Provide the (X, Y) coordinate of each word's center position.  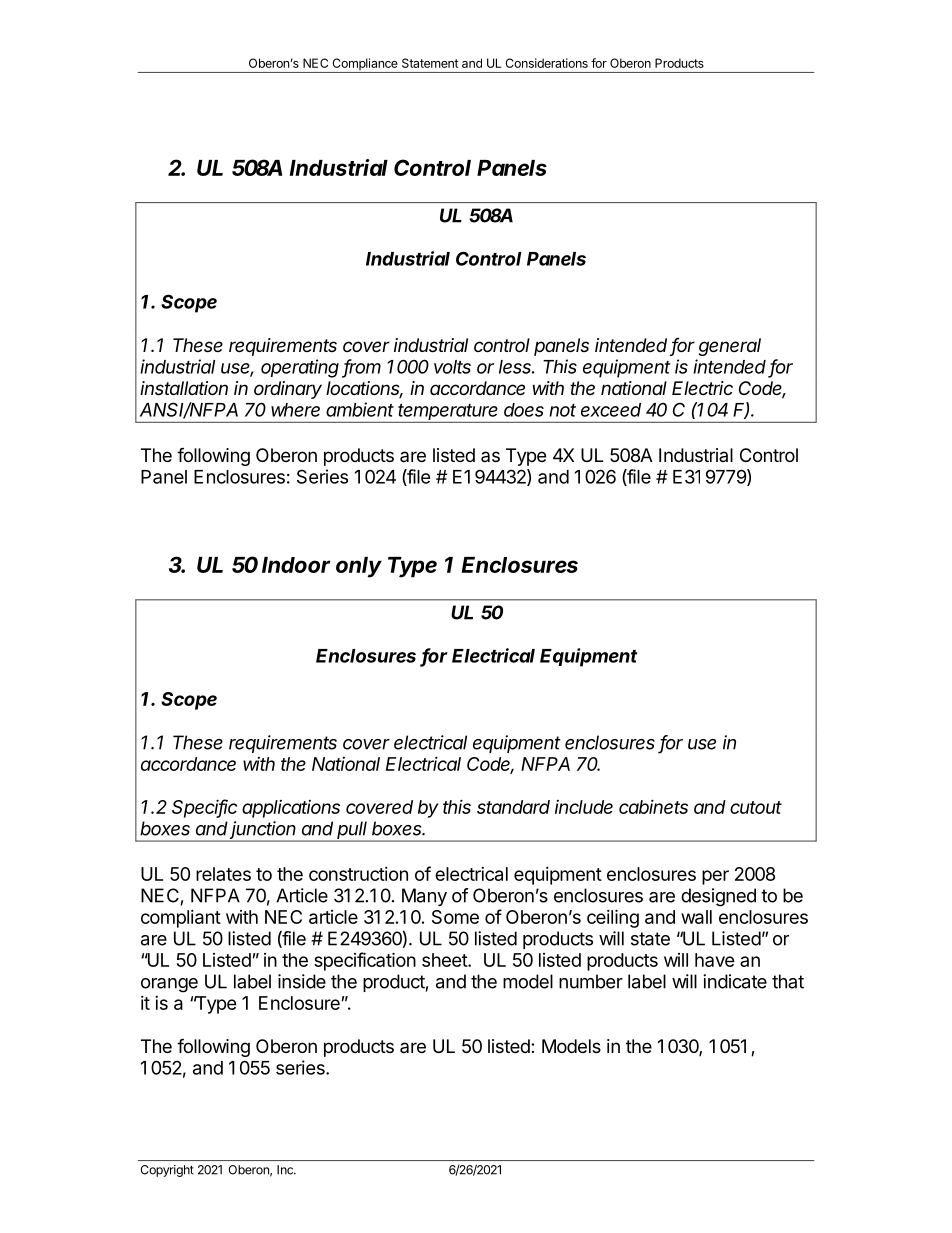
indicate (735, 981)
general (730, 347)
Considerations (547, 63)
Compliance (365, 65)
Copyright (167, 1171)
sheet (445, 960)
